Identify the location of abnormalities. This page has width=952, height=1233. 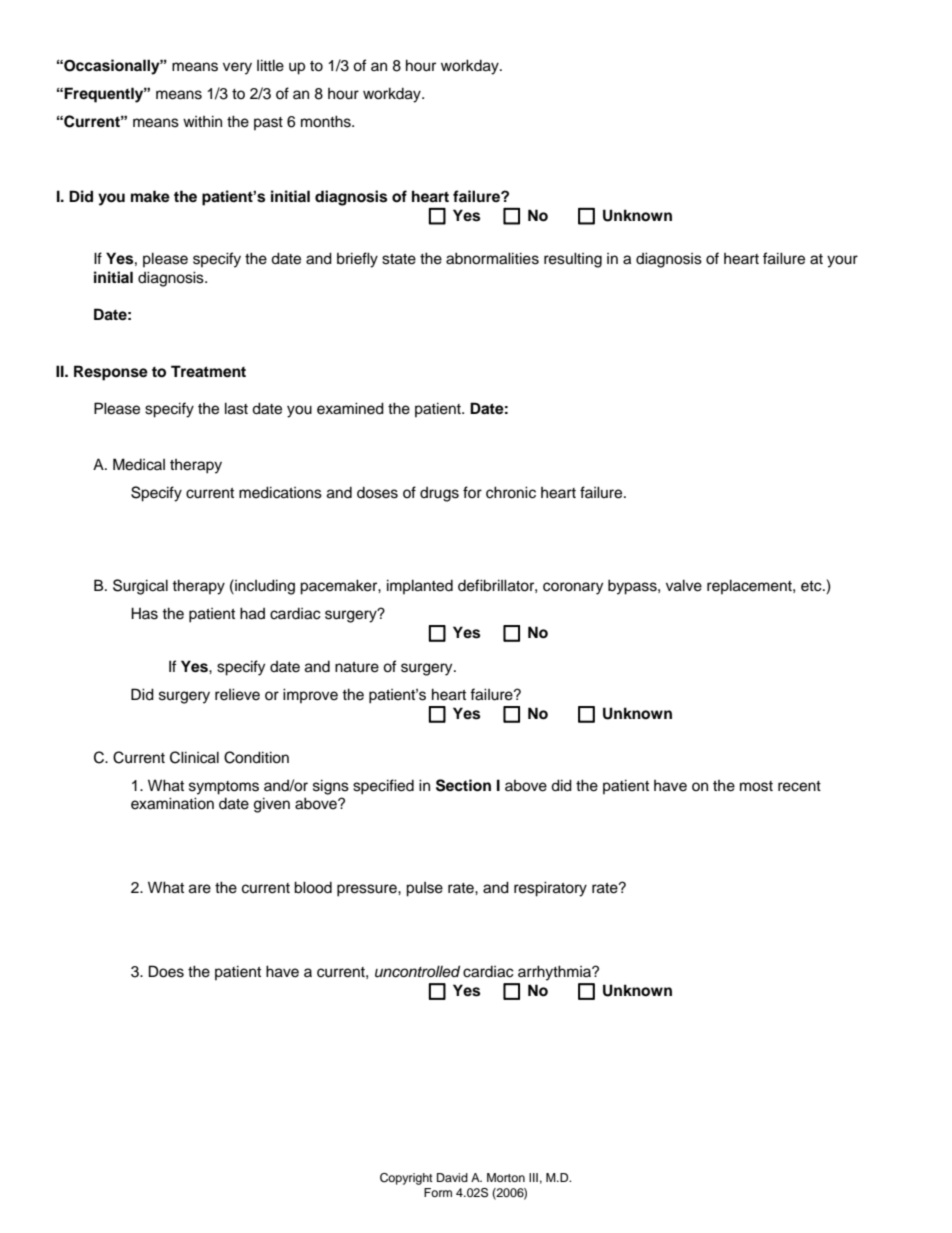
(492, 258).
